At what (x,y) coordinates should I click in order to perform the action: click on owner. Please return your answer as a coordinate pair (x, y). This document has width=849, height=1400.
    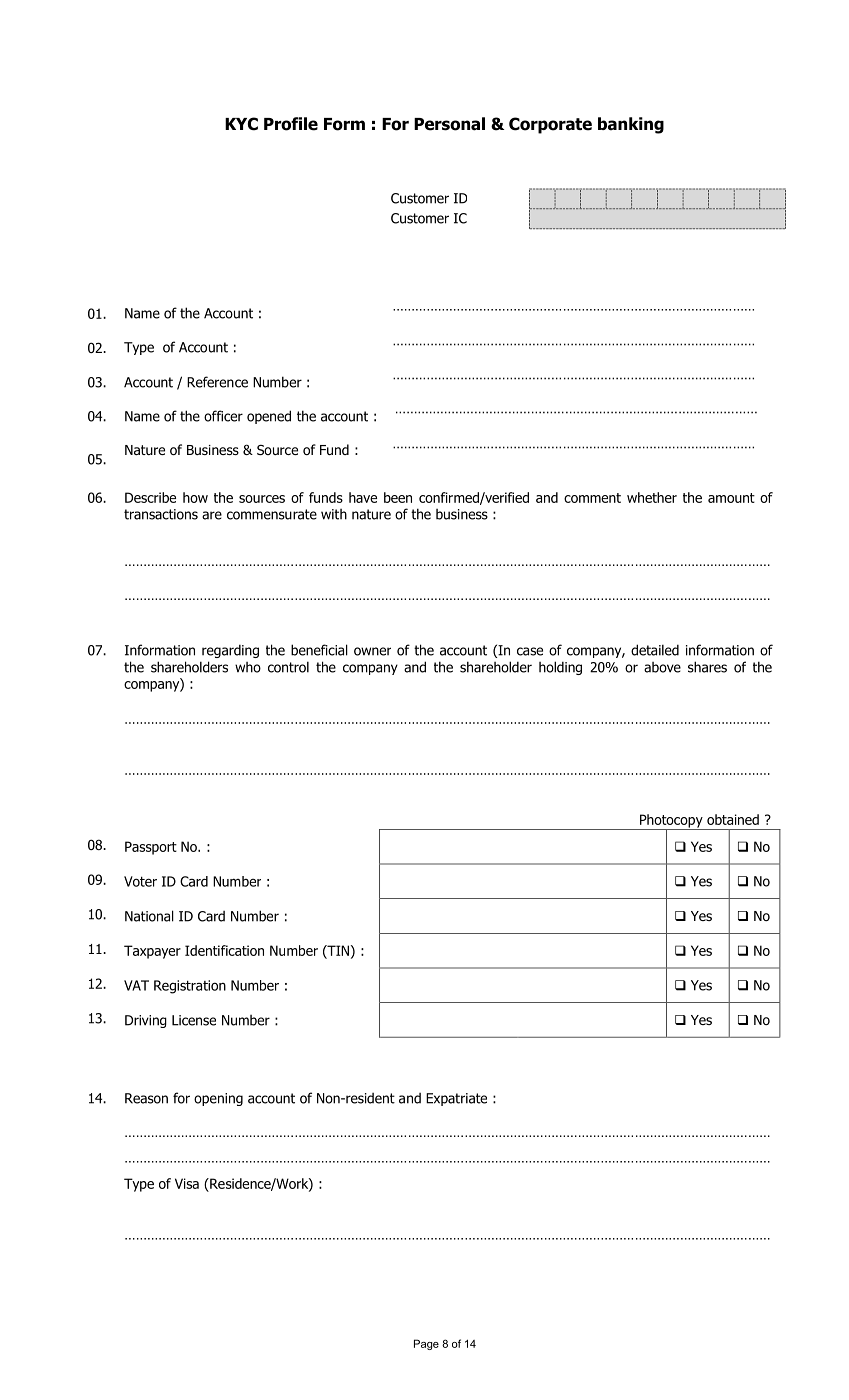
    Looking at the image, I should click on (372, 651).
